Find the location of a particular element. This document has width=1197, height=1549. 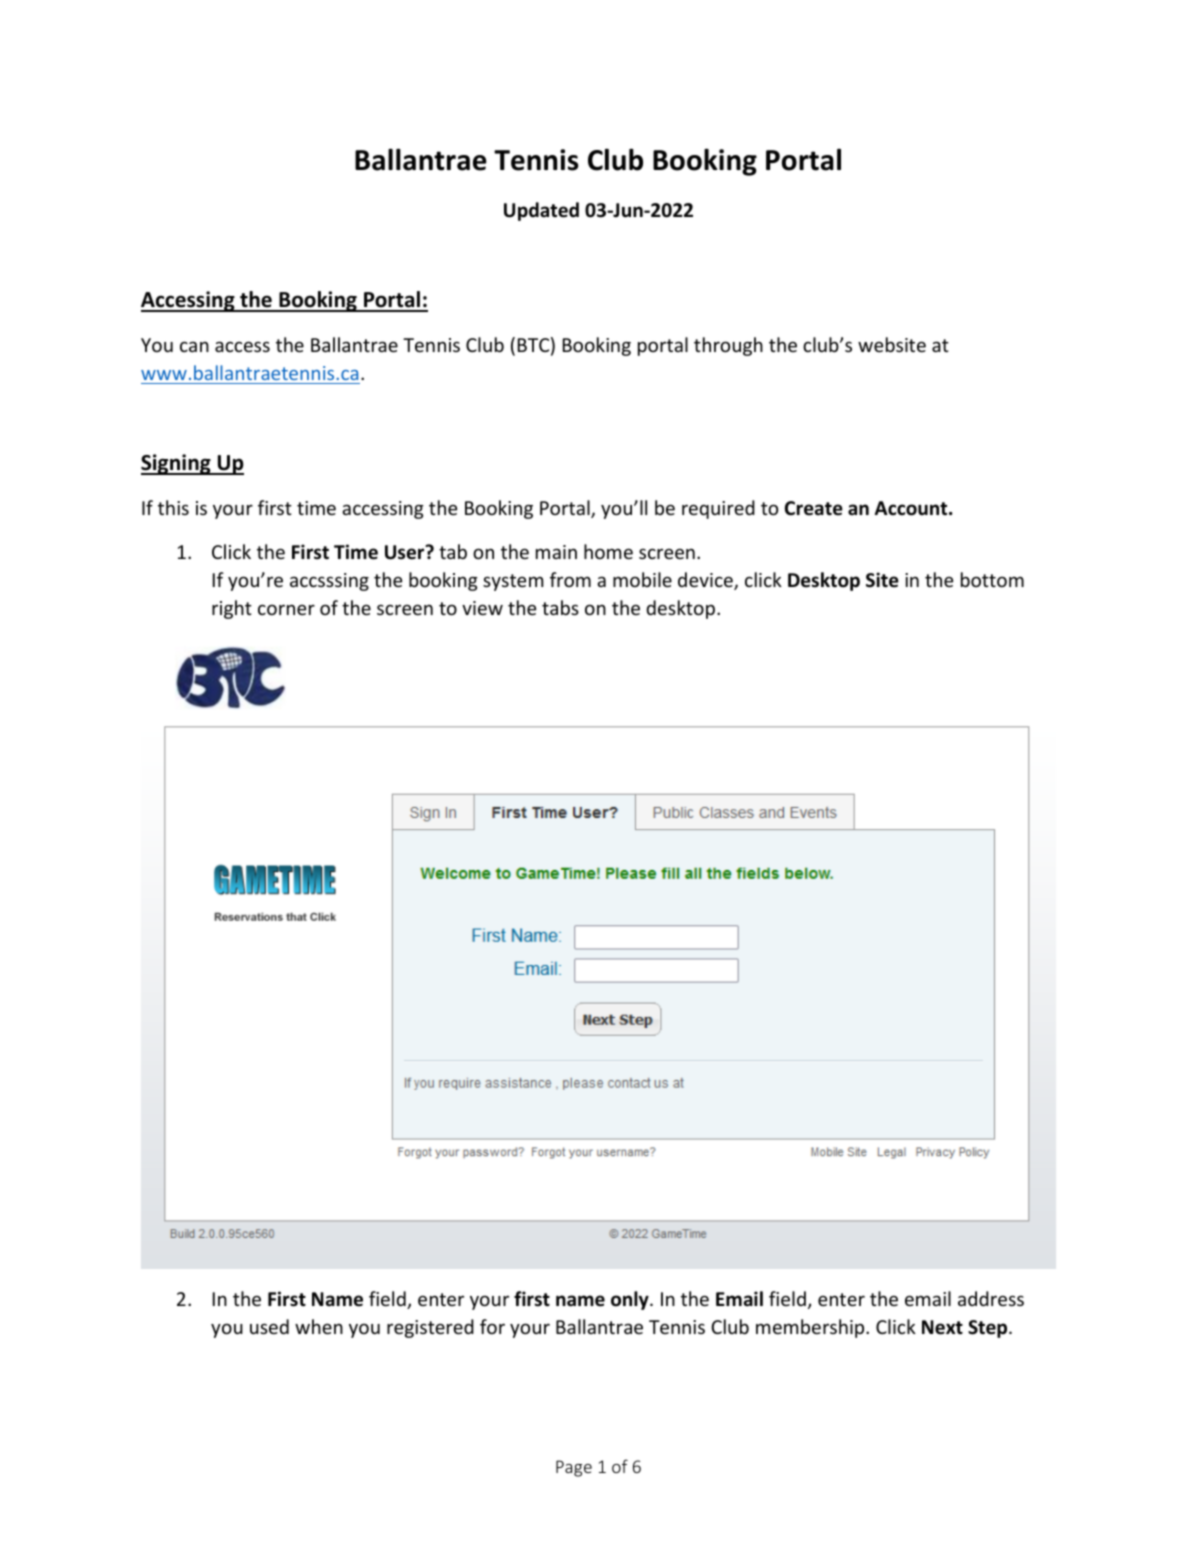

can is located at coordinates (194, 346).
